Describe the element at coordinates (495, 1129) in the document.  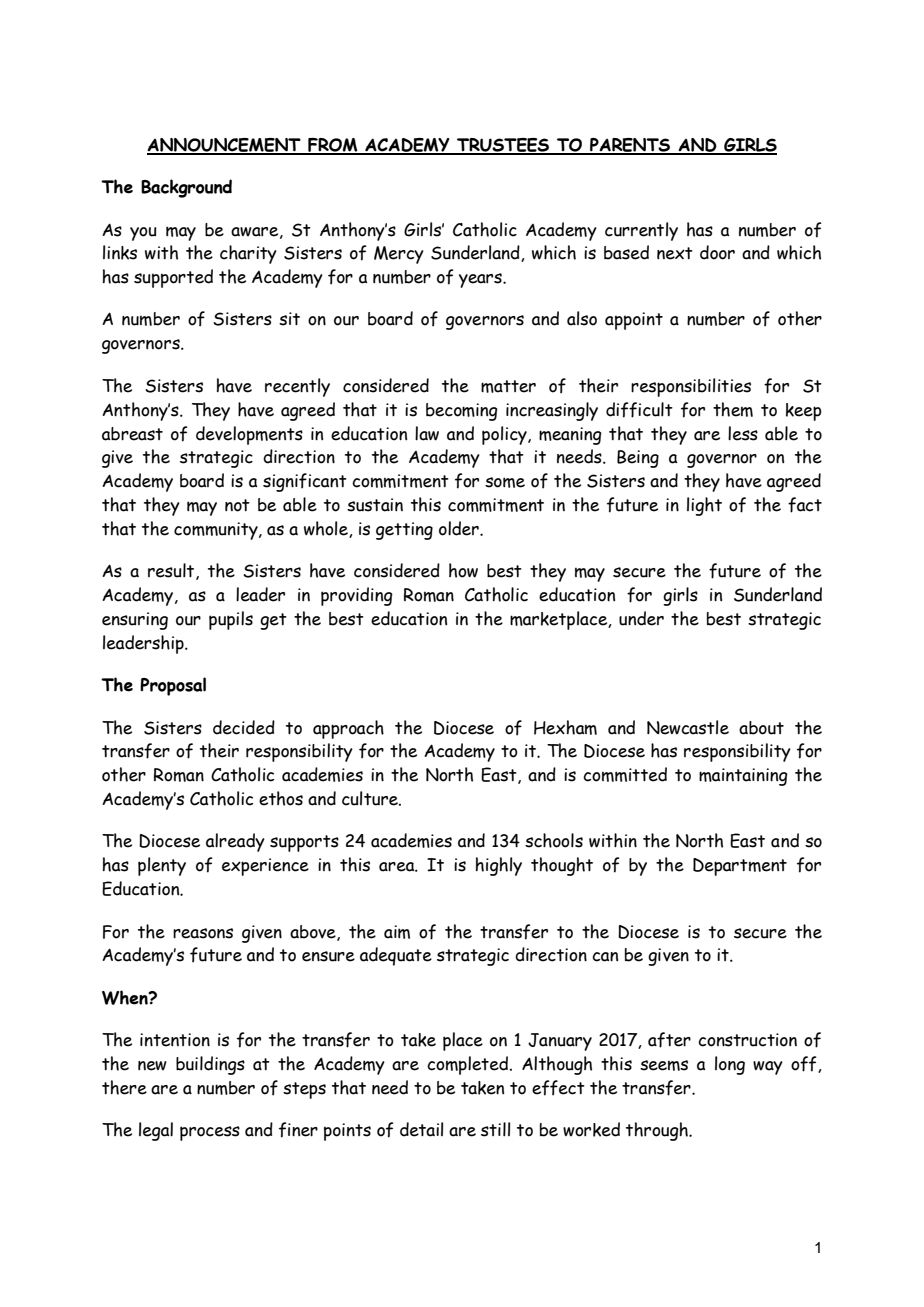
I see `still` at that location.
